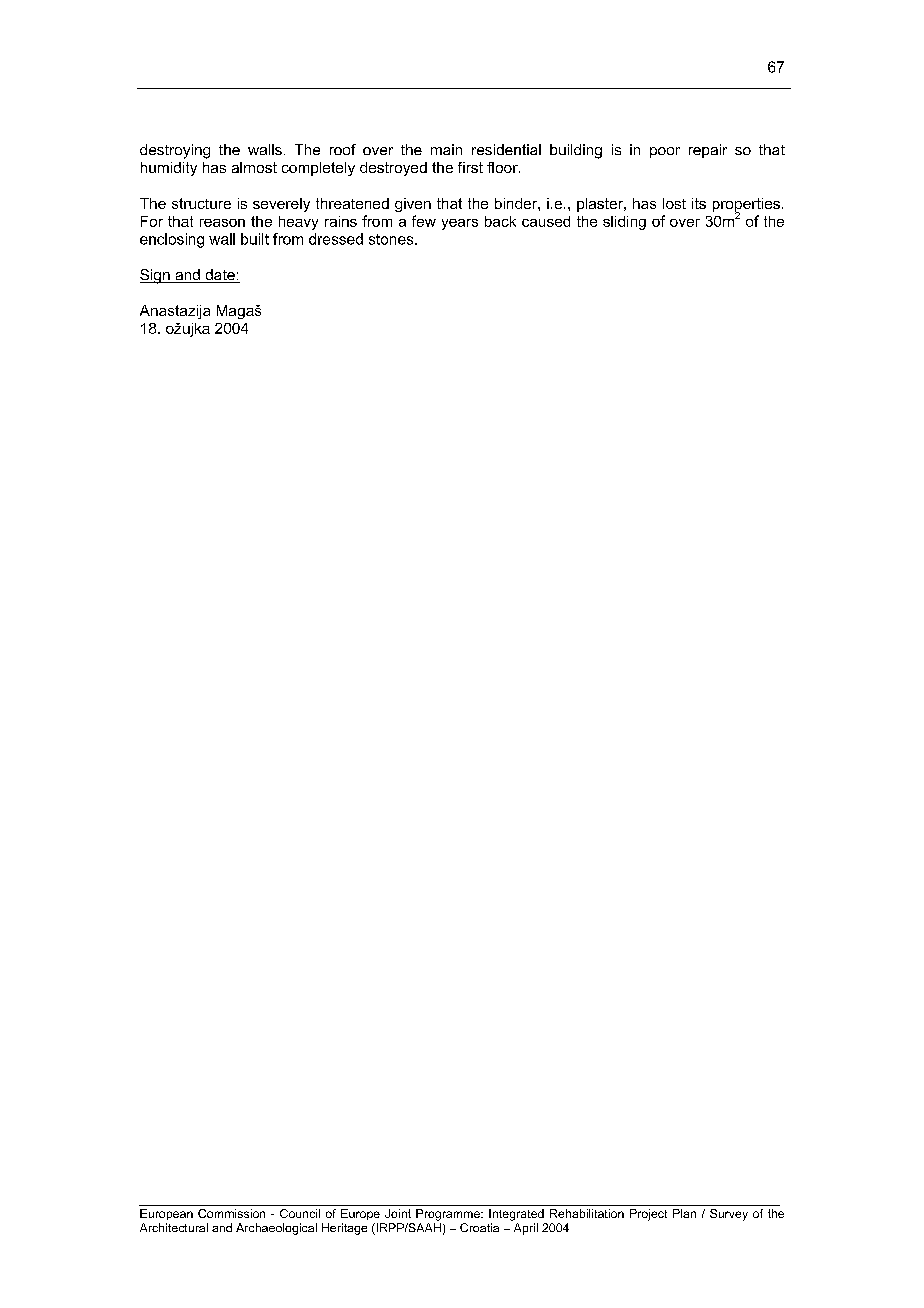 The height and width of the page is (1308, 924). What do you see at coordinates (674, 203) in the page?
I see `lost` at bounding box center [674, 203].
